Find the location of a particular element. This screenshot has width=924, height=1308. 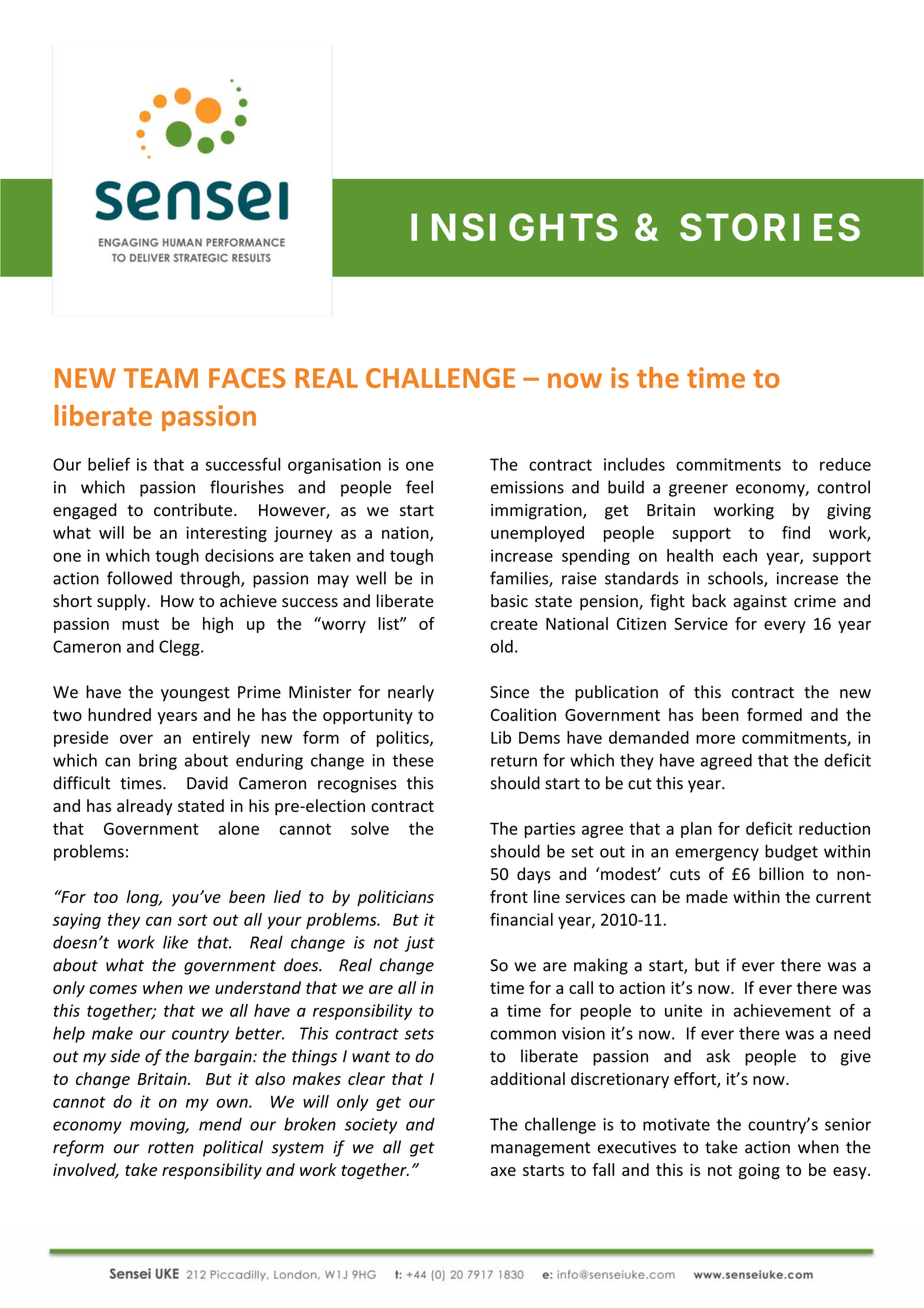

feel is located at coordinates (419, 487).
